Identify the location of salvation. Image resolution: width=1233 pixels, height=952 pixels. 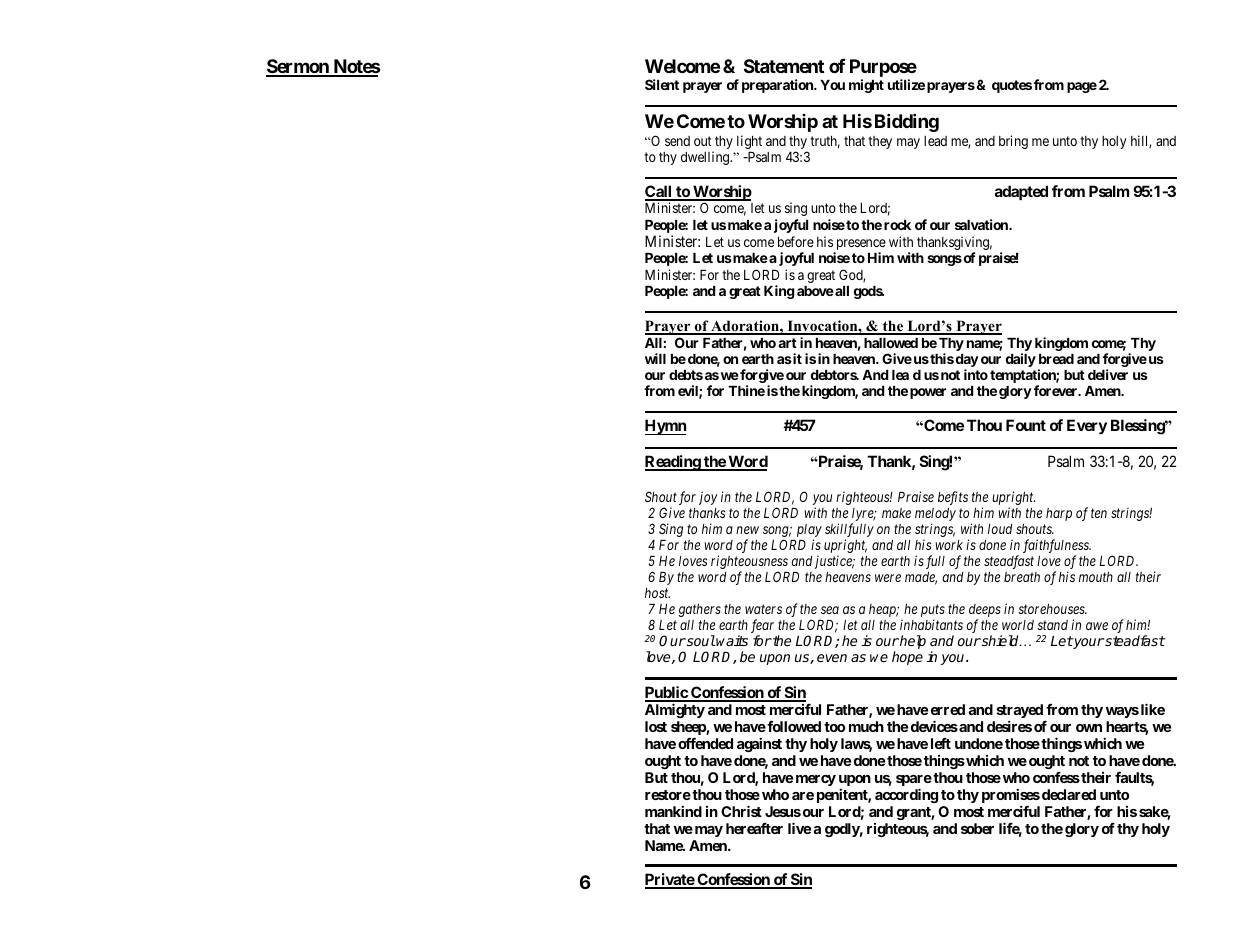
(982, 224).
